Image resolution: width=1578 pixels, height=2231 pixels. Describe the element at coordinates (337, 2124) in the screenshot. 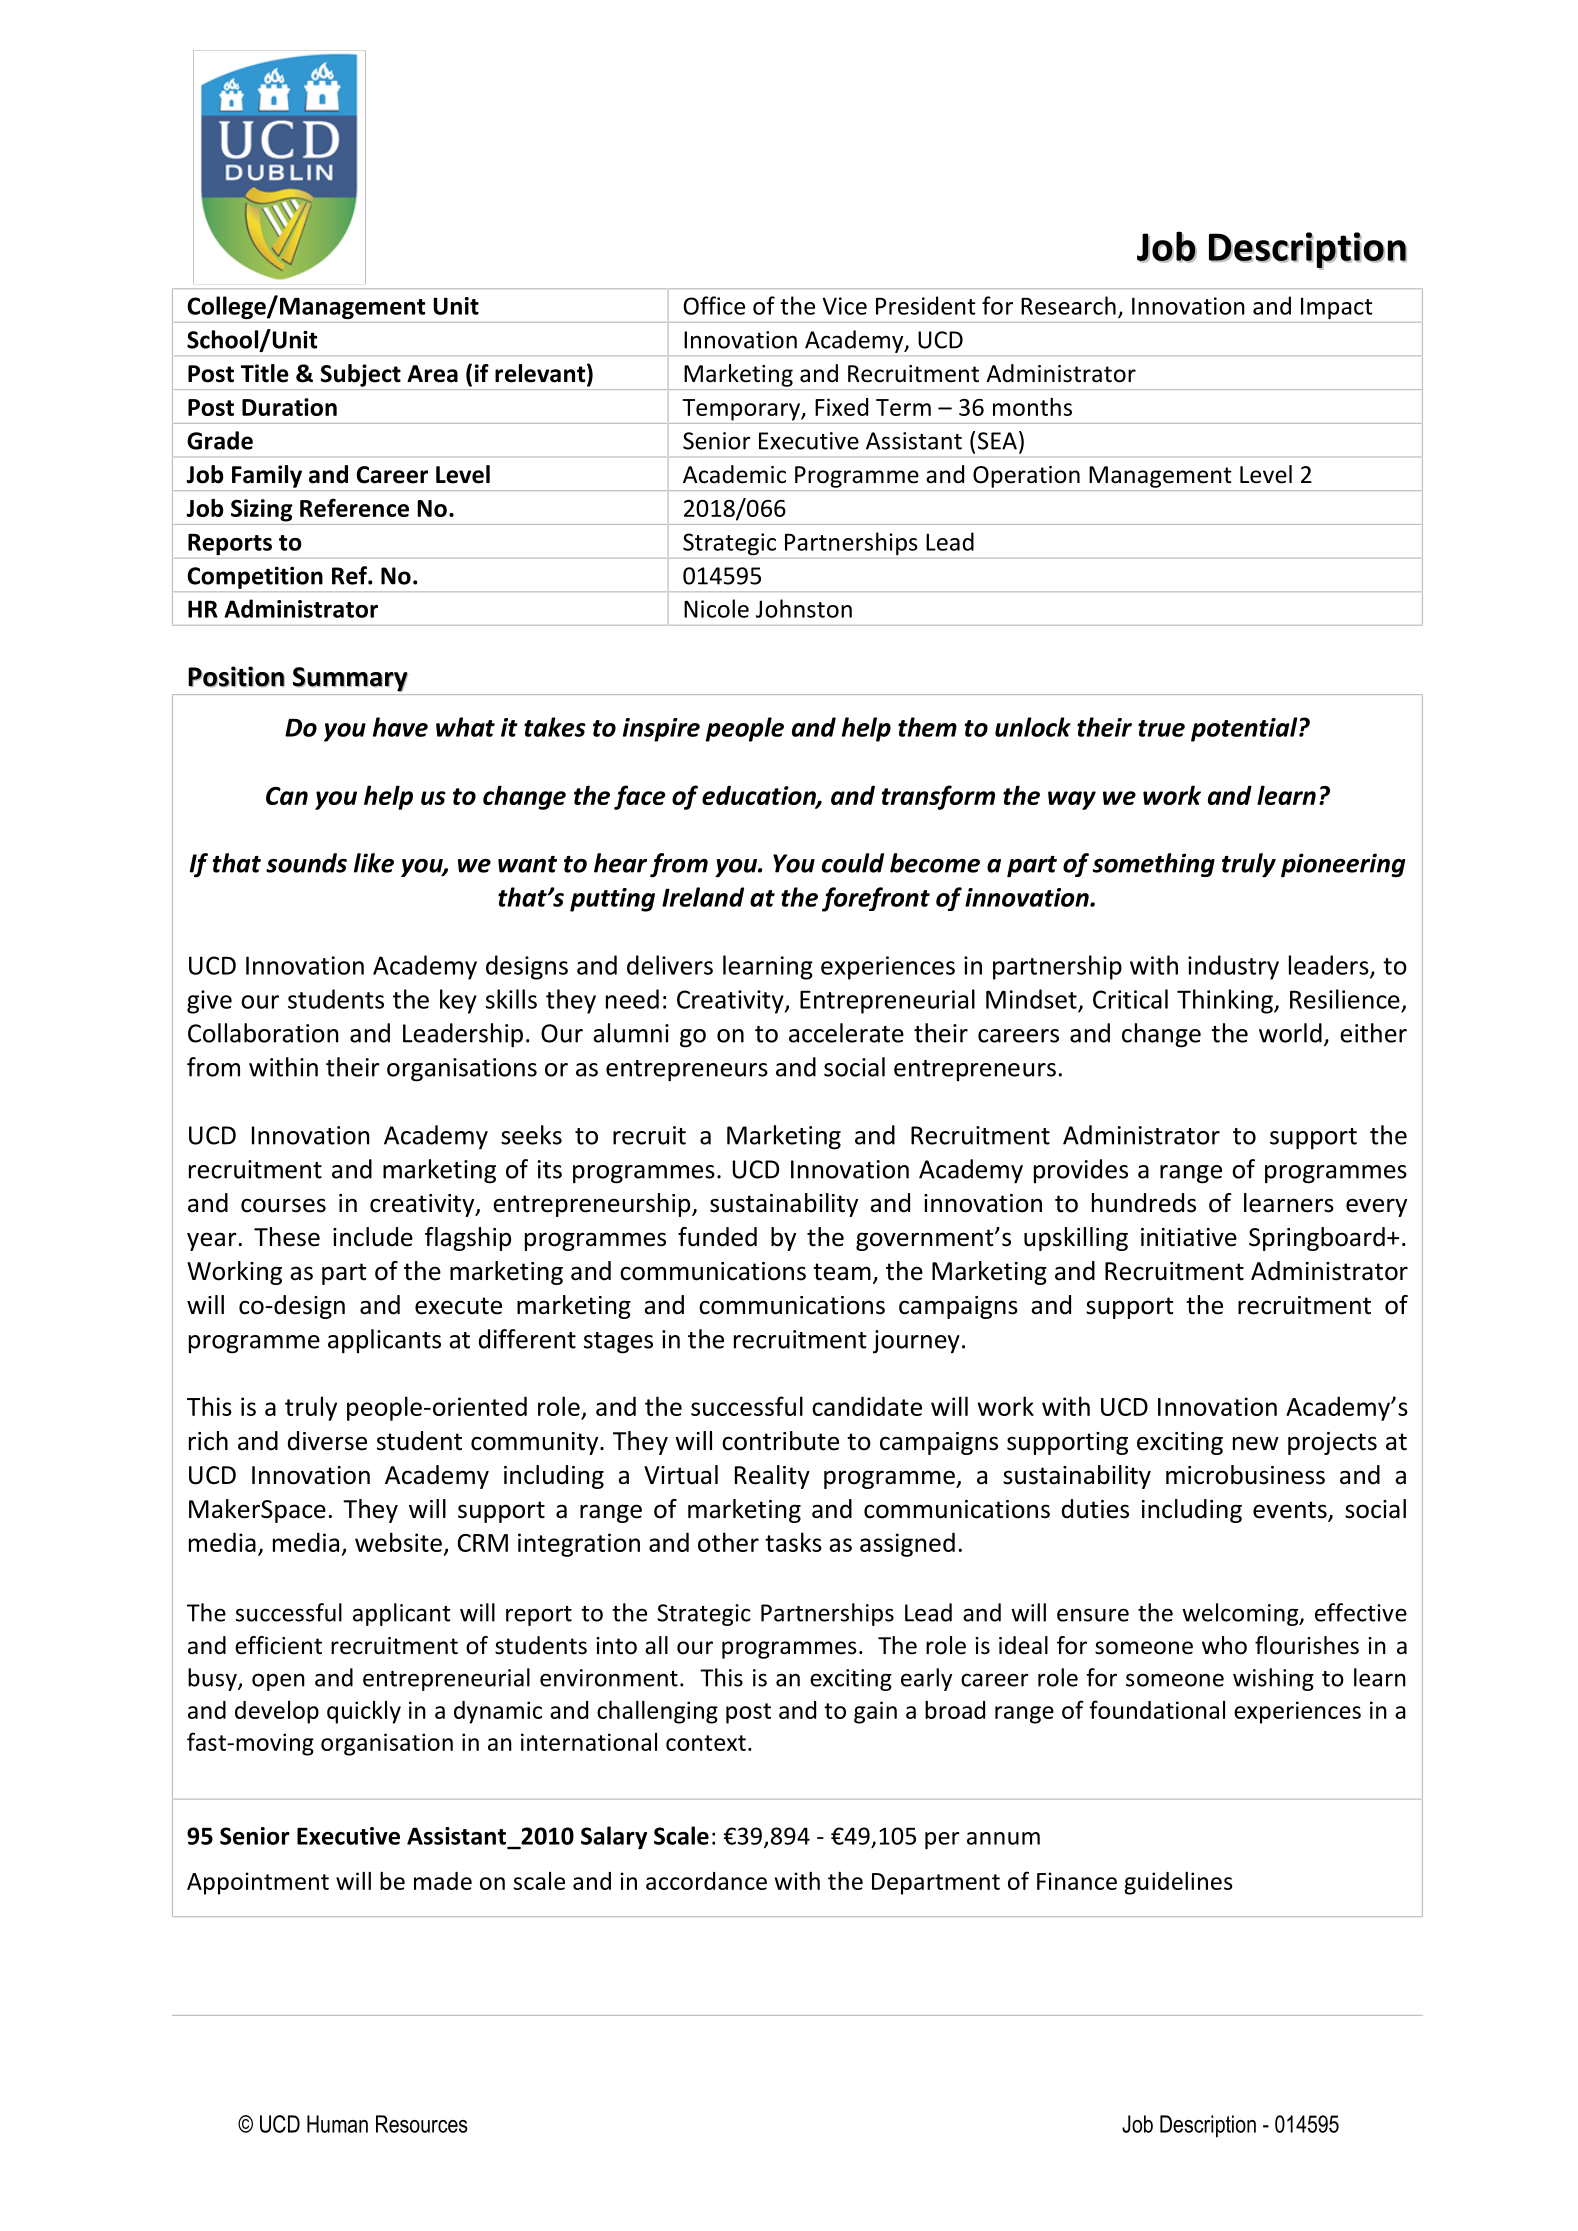

I see `Human` at that location.
